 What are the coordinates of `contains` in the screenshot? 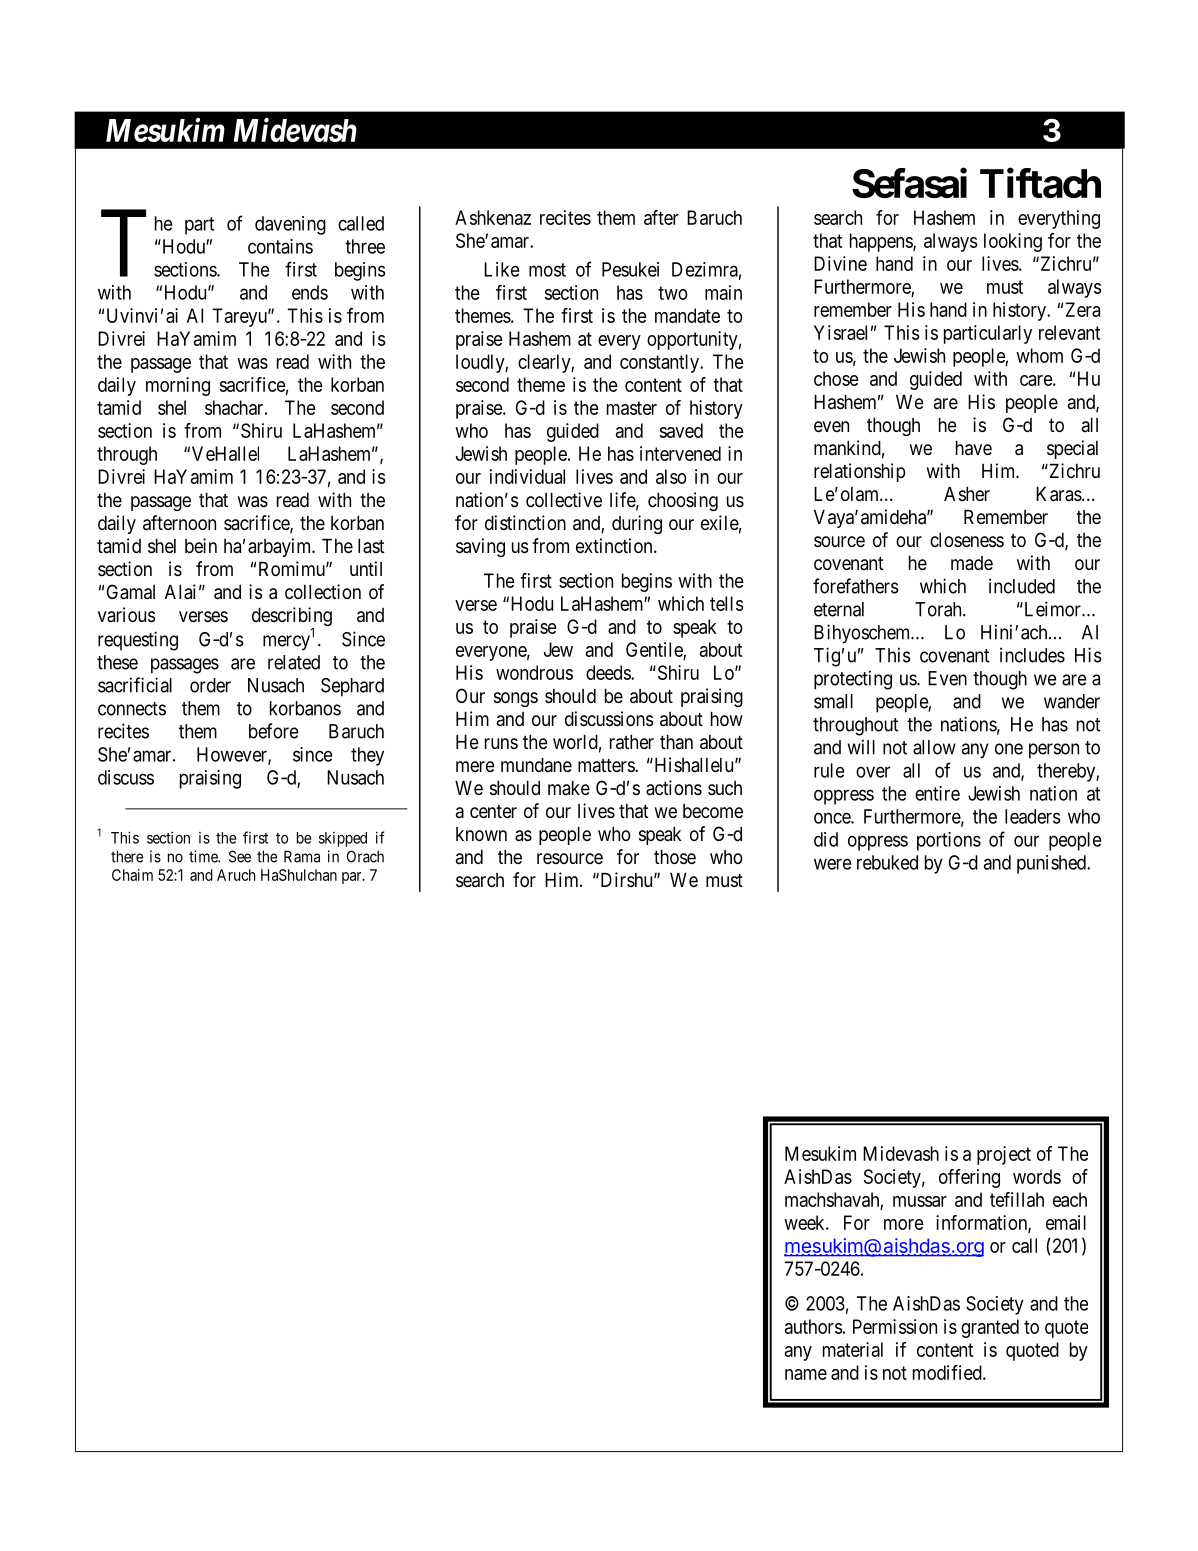 It's located at (280, 246).
